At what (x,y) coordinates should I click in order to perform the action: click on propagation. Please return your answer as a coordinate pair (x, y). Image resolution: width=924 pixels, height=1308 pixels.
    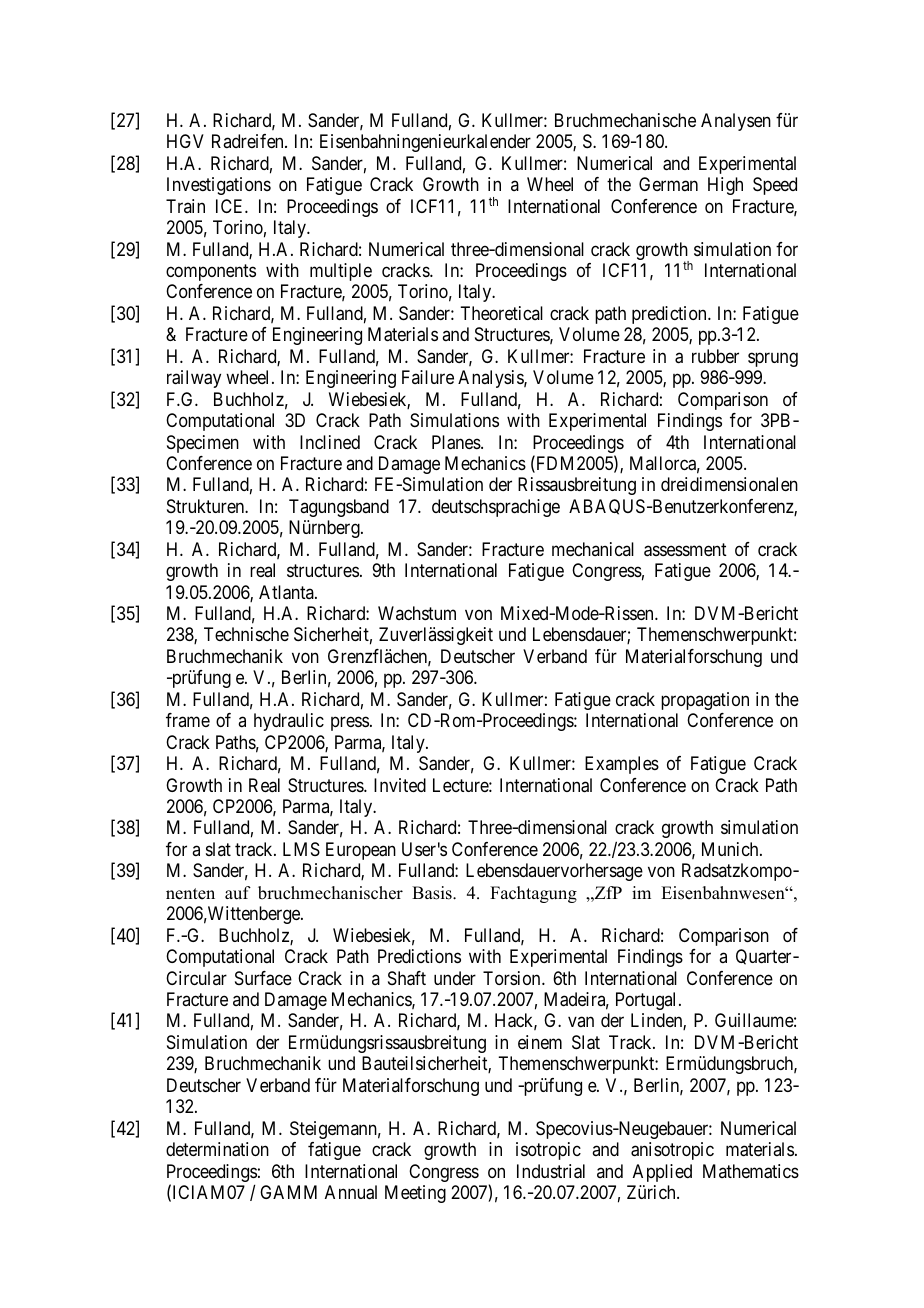
    Looking at the image, I should click on (705, 701).
